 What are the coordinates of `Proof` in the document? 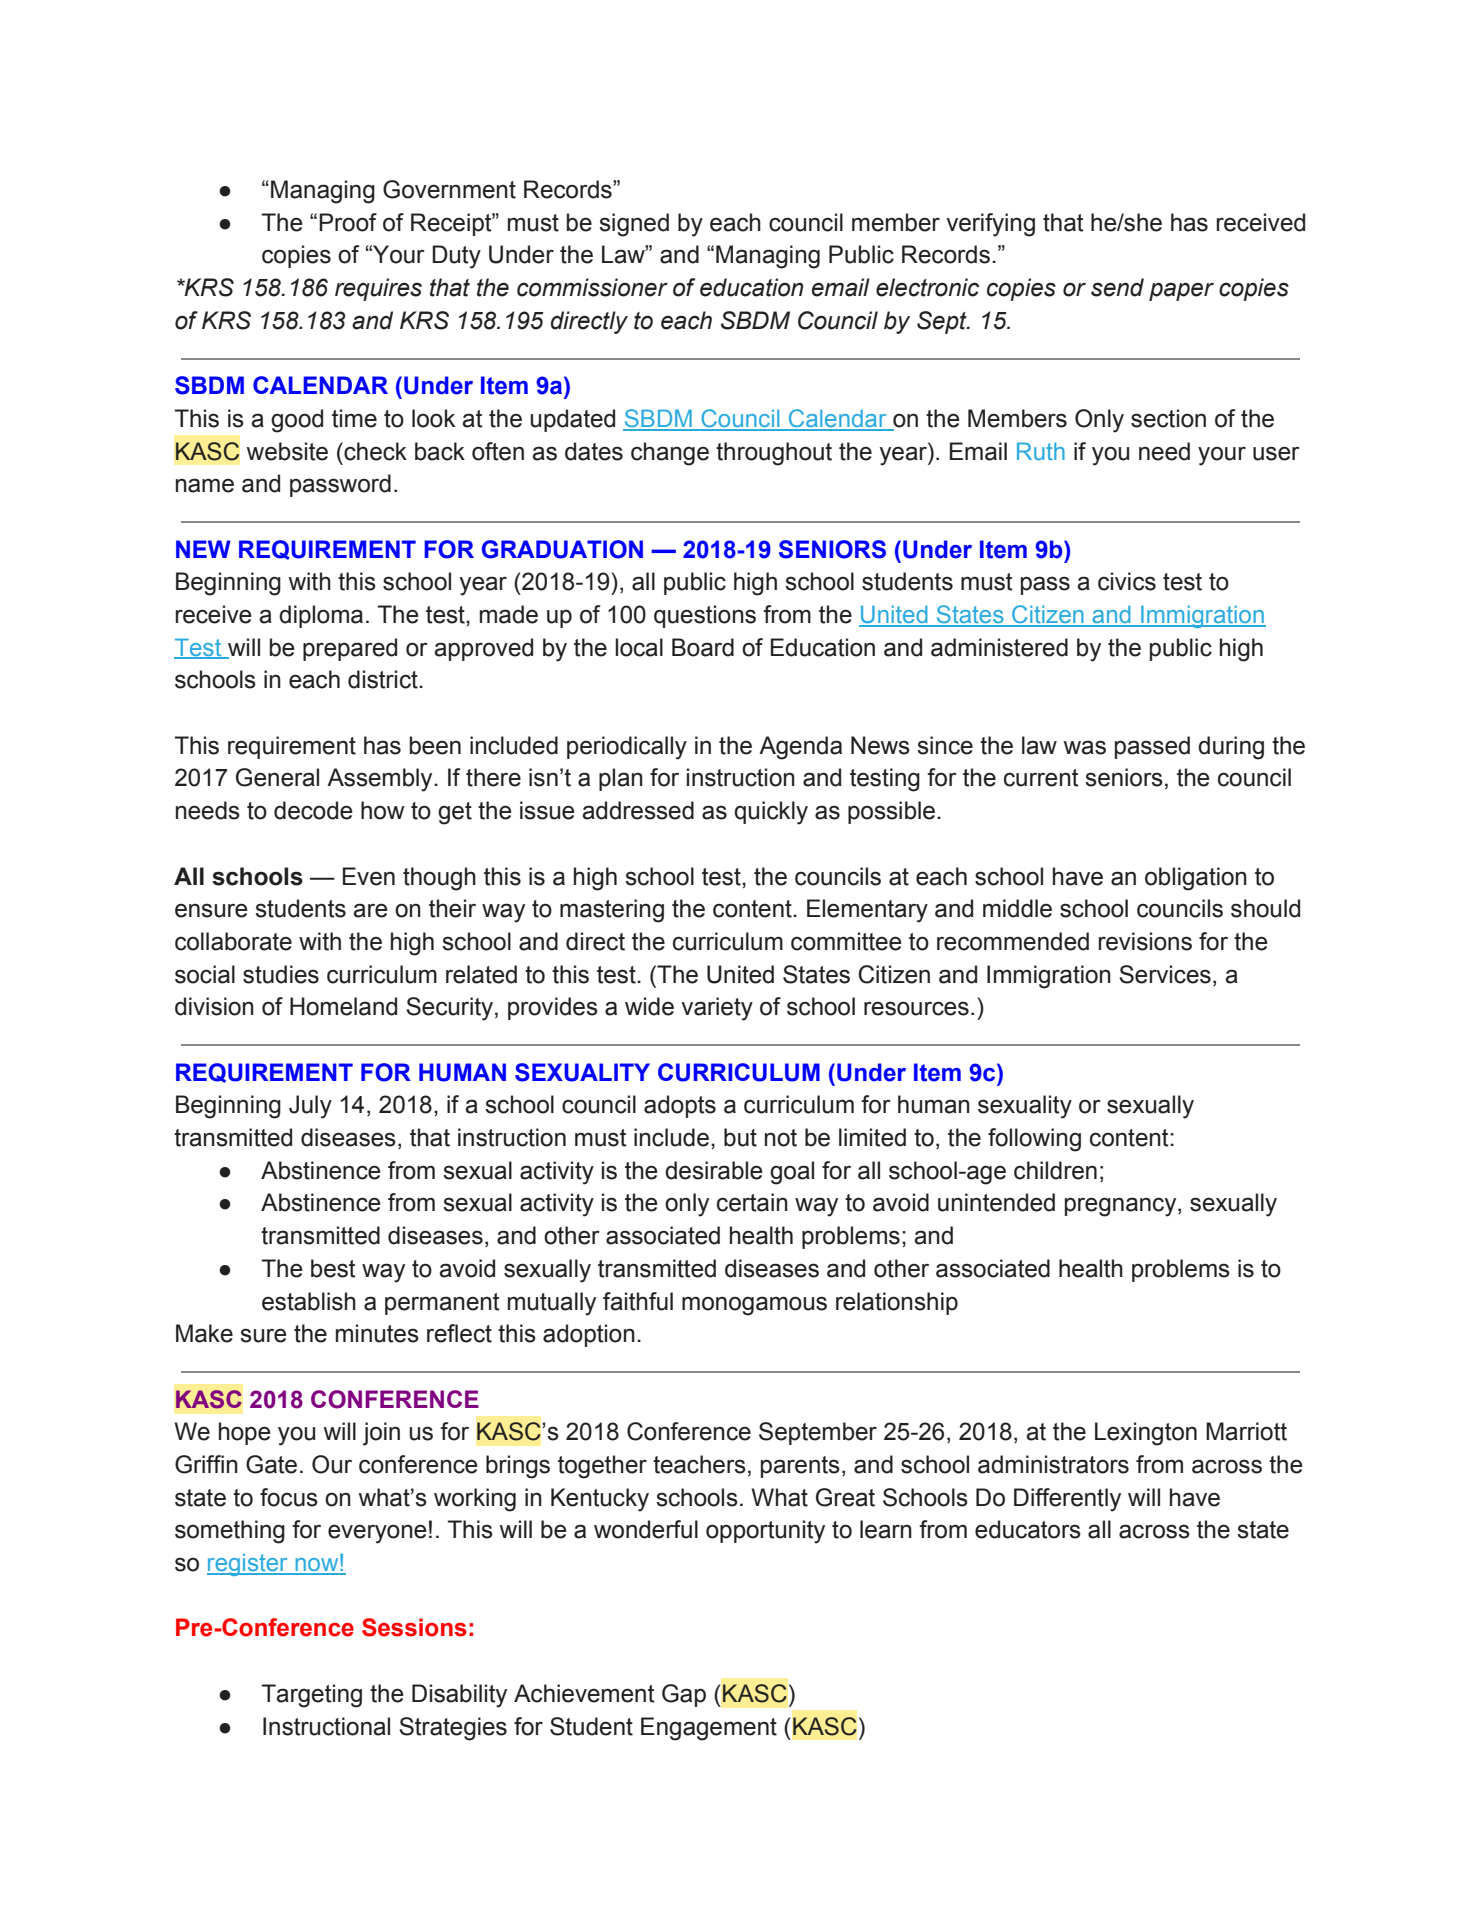 It's located at (348, 222).
